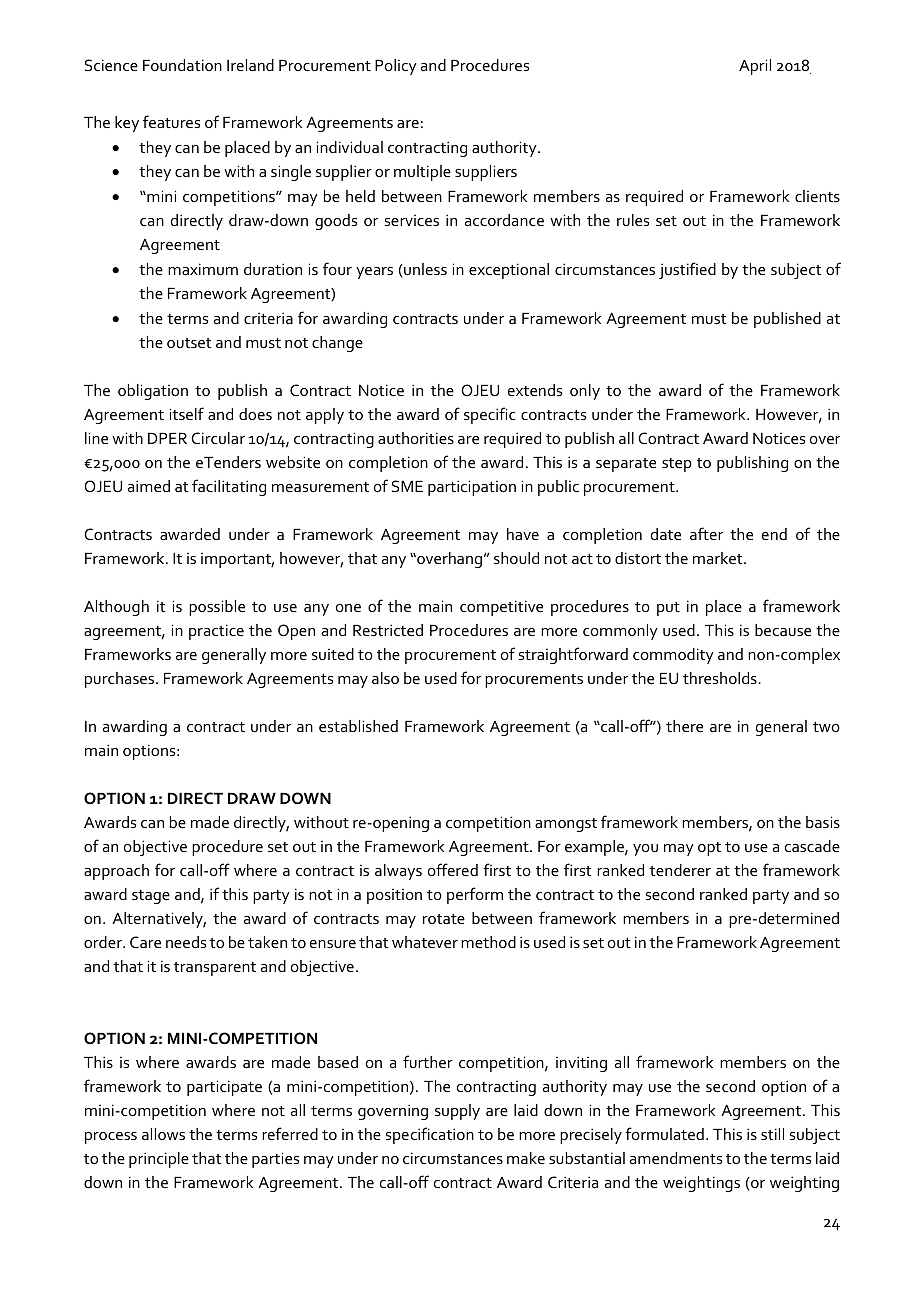 This document has width=924, height=1308. What do you see at coordinates (171, 121) in the document?
I see `features` at bounding box center [171, 121].
